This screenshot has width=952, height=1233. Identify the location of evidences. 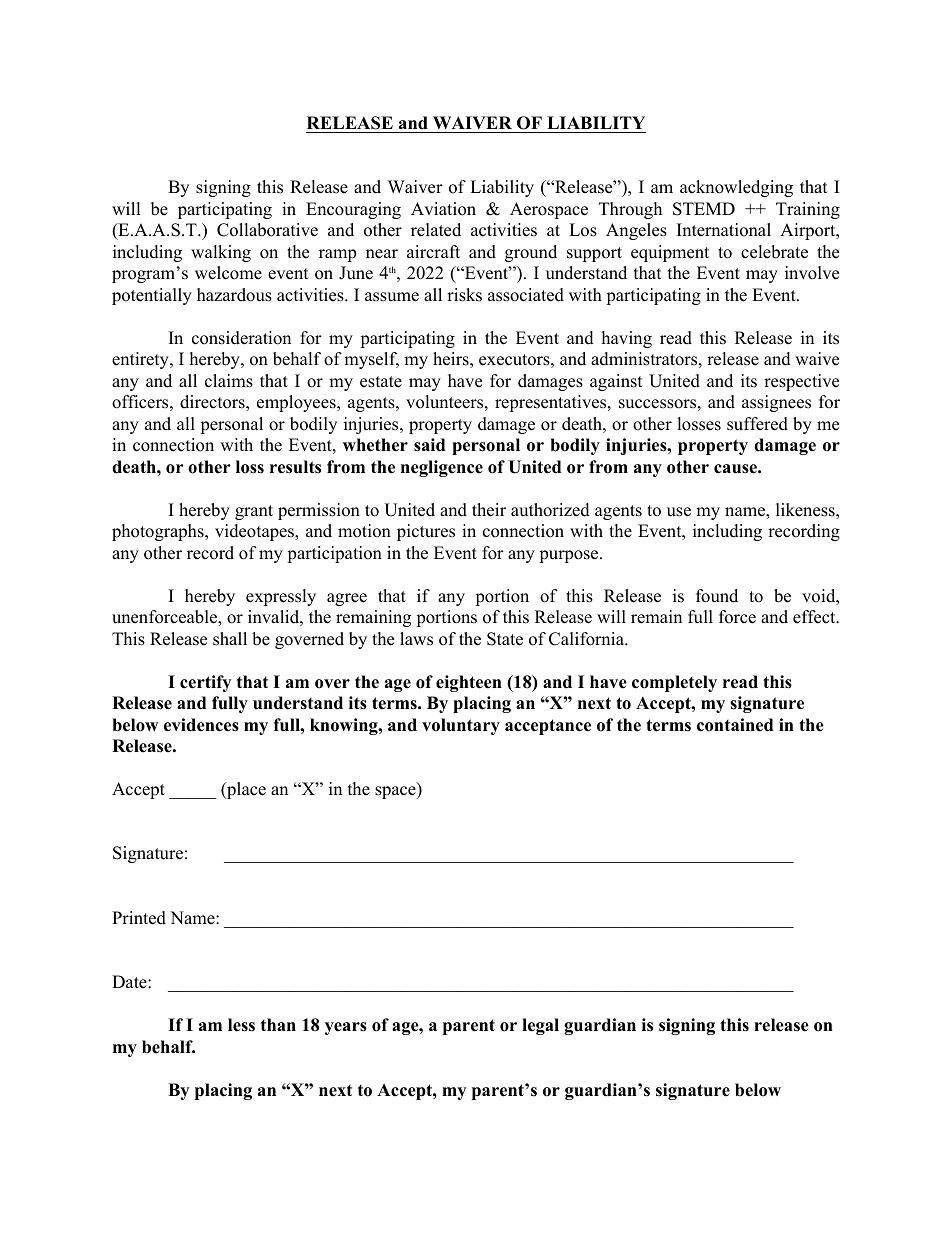
(201, 725).
